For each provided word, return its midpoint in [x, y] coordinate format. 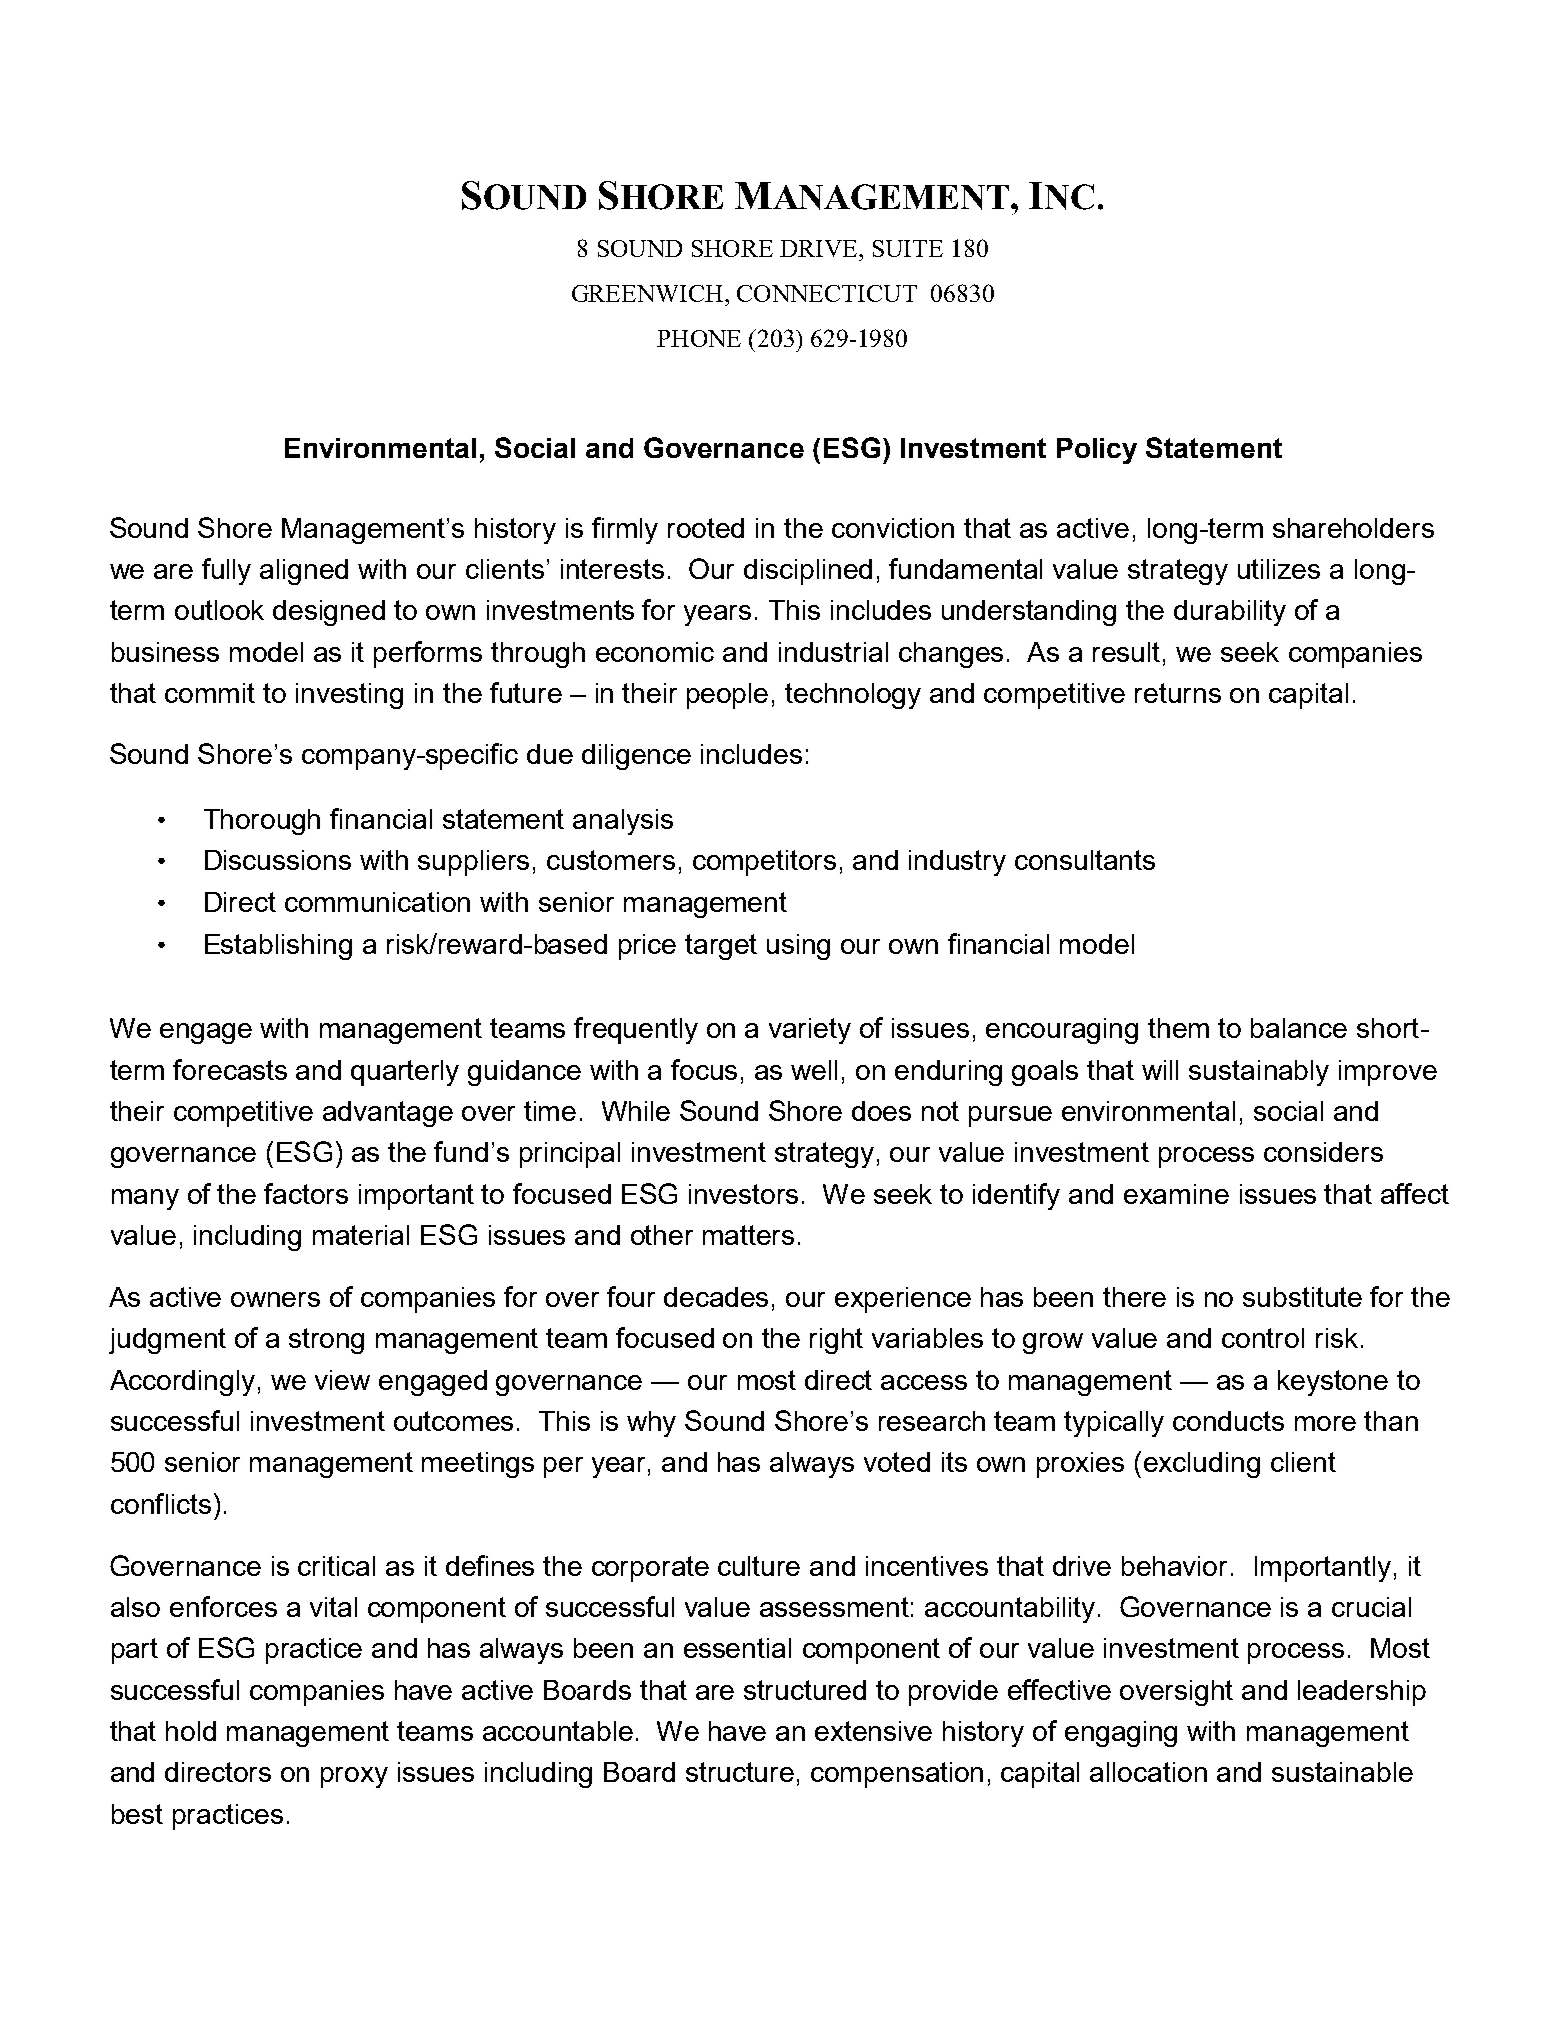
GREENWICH [649, 293]
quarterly [405, 1073]
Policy [1097, 451]
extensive [873, 1731]
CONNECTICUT [827, 293]
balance [1299, 1028]
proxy [354, 1777]
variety [810, 1031]
